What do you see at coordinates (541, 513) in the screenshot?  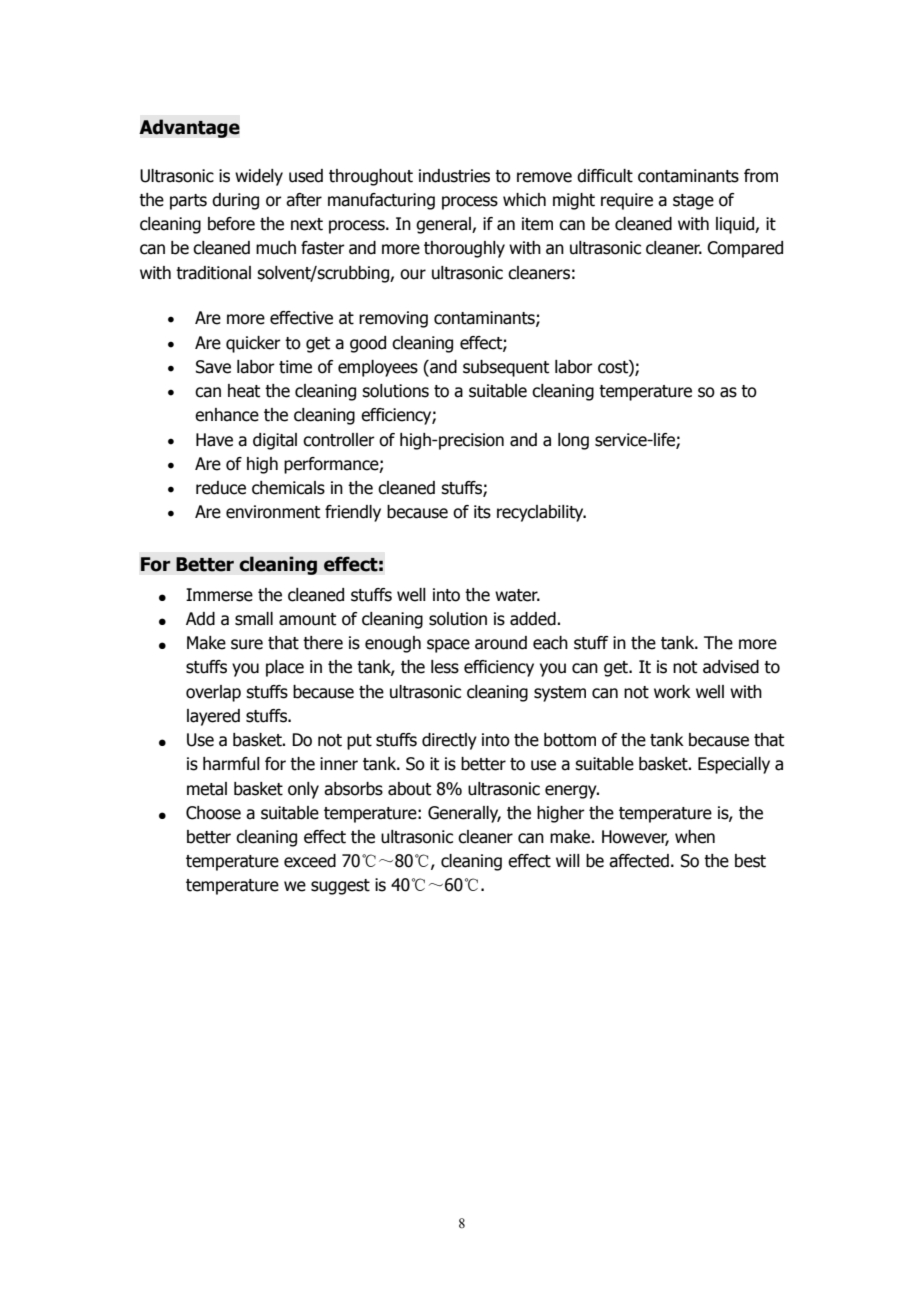 I see `recyclability` at bounding box center [541, 513].
